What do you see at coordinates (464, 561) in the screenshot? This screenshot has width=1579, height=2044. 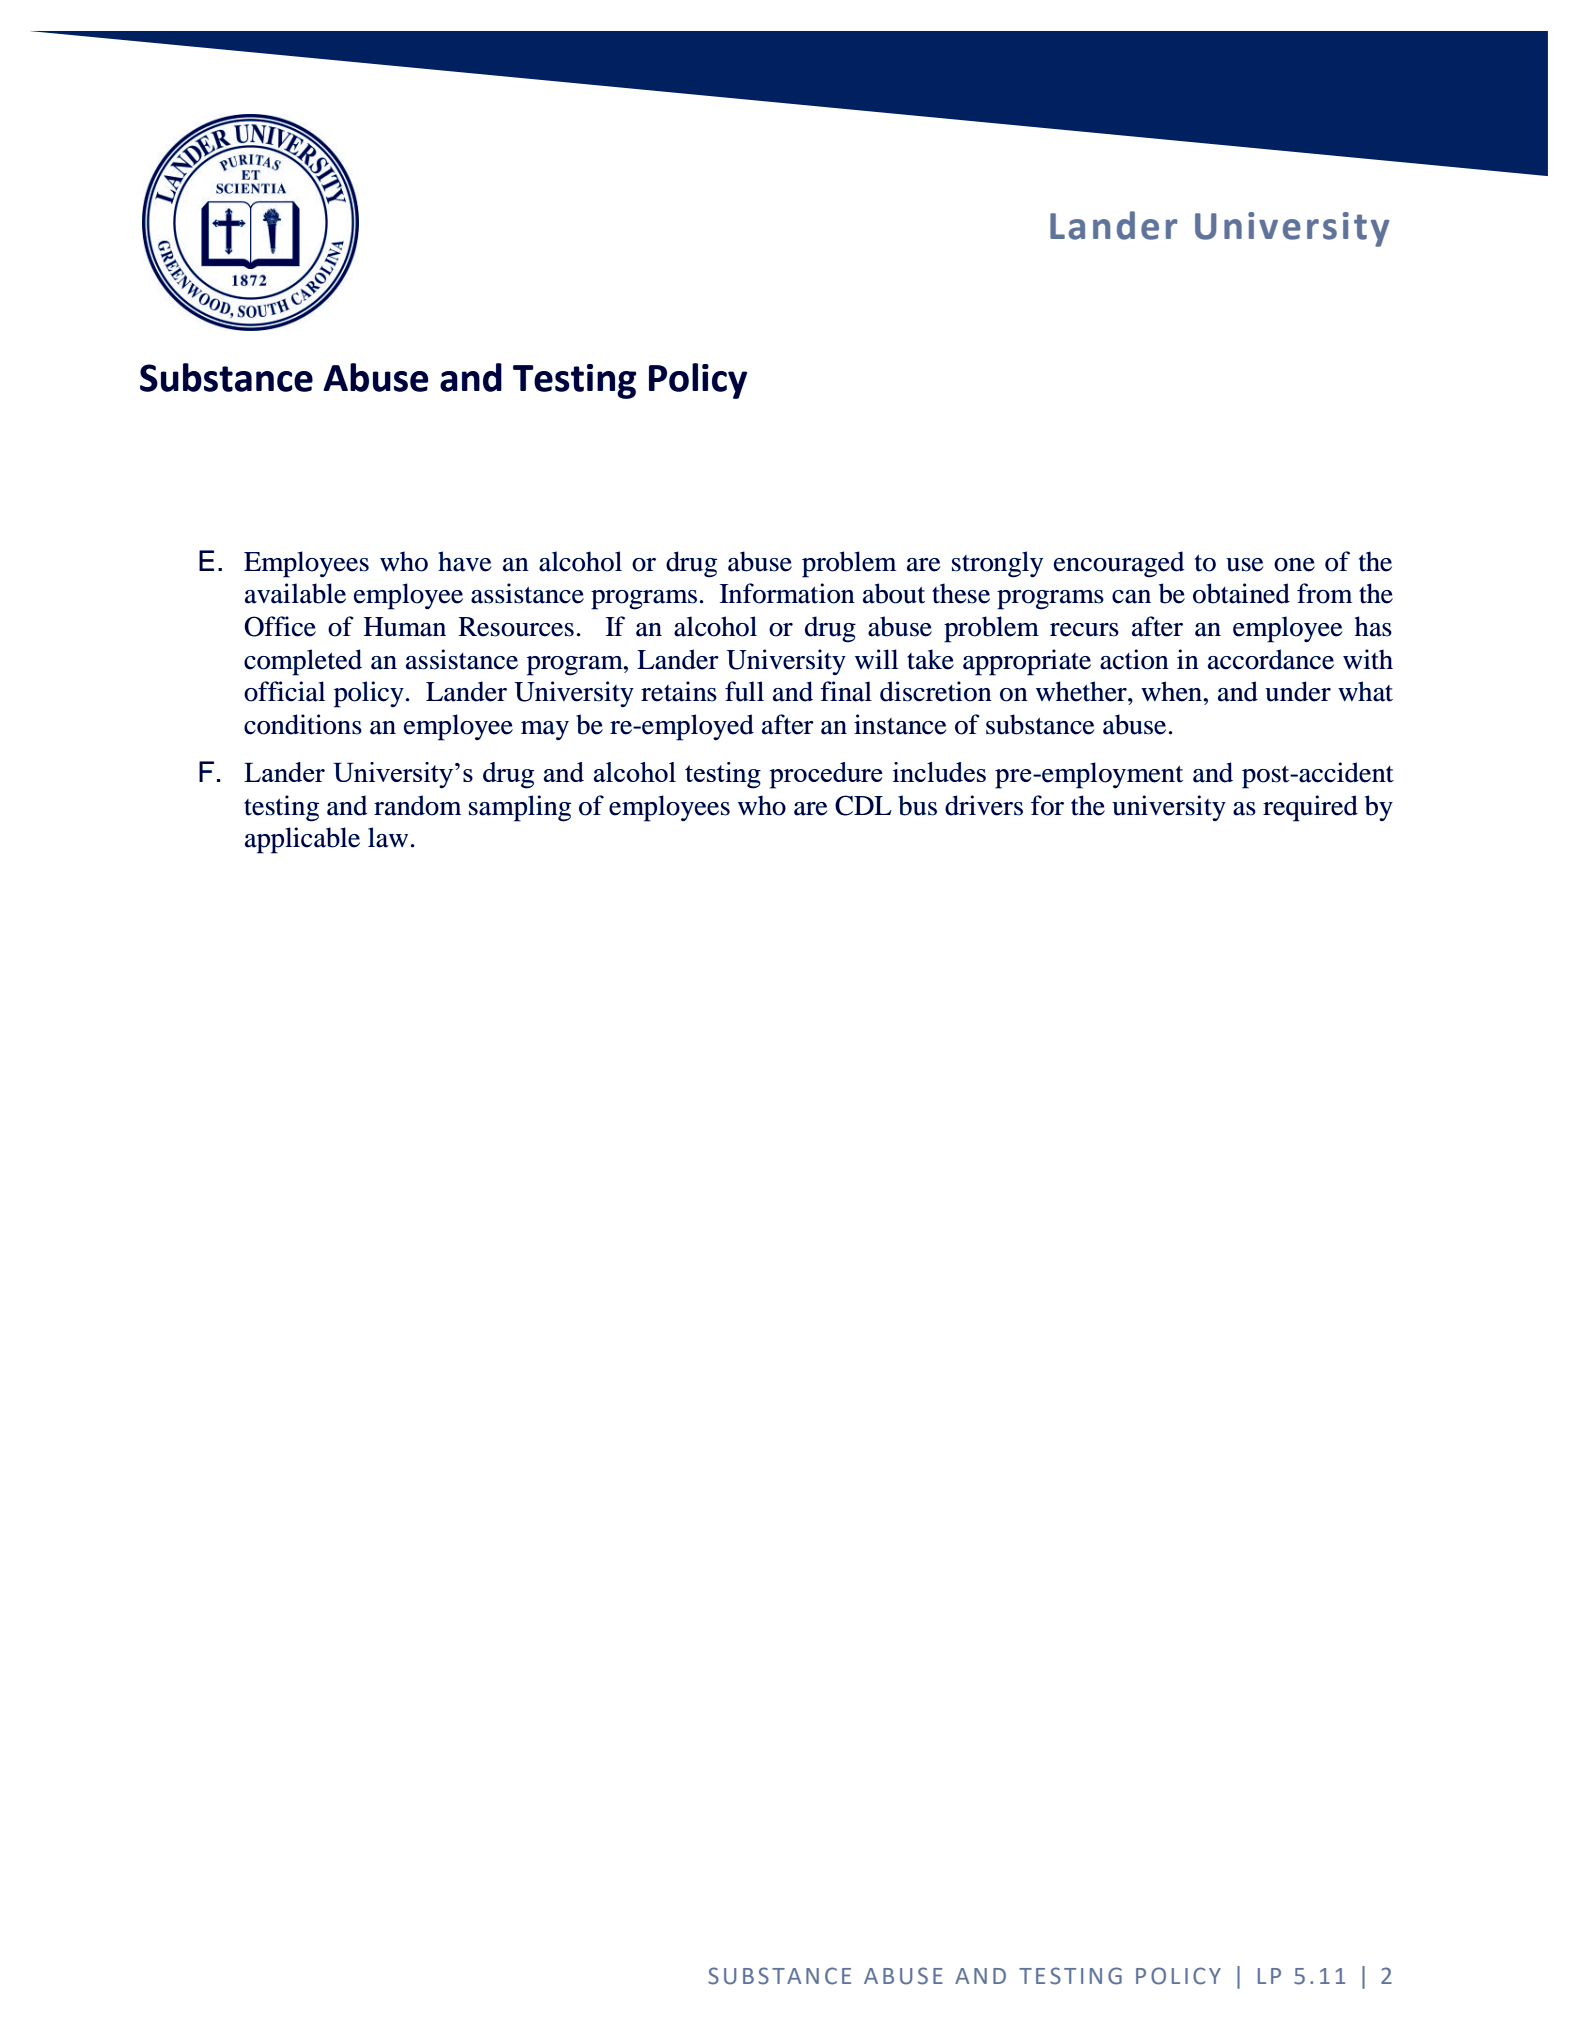 I see `have` at bounding box center [464, 561].
